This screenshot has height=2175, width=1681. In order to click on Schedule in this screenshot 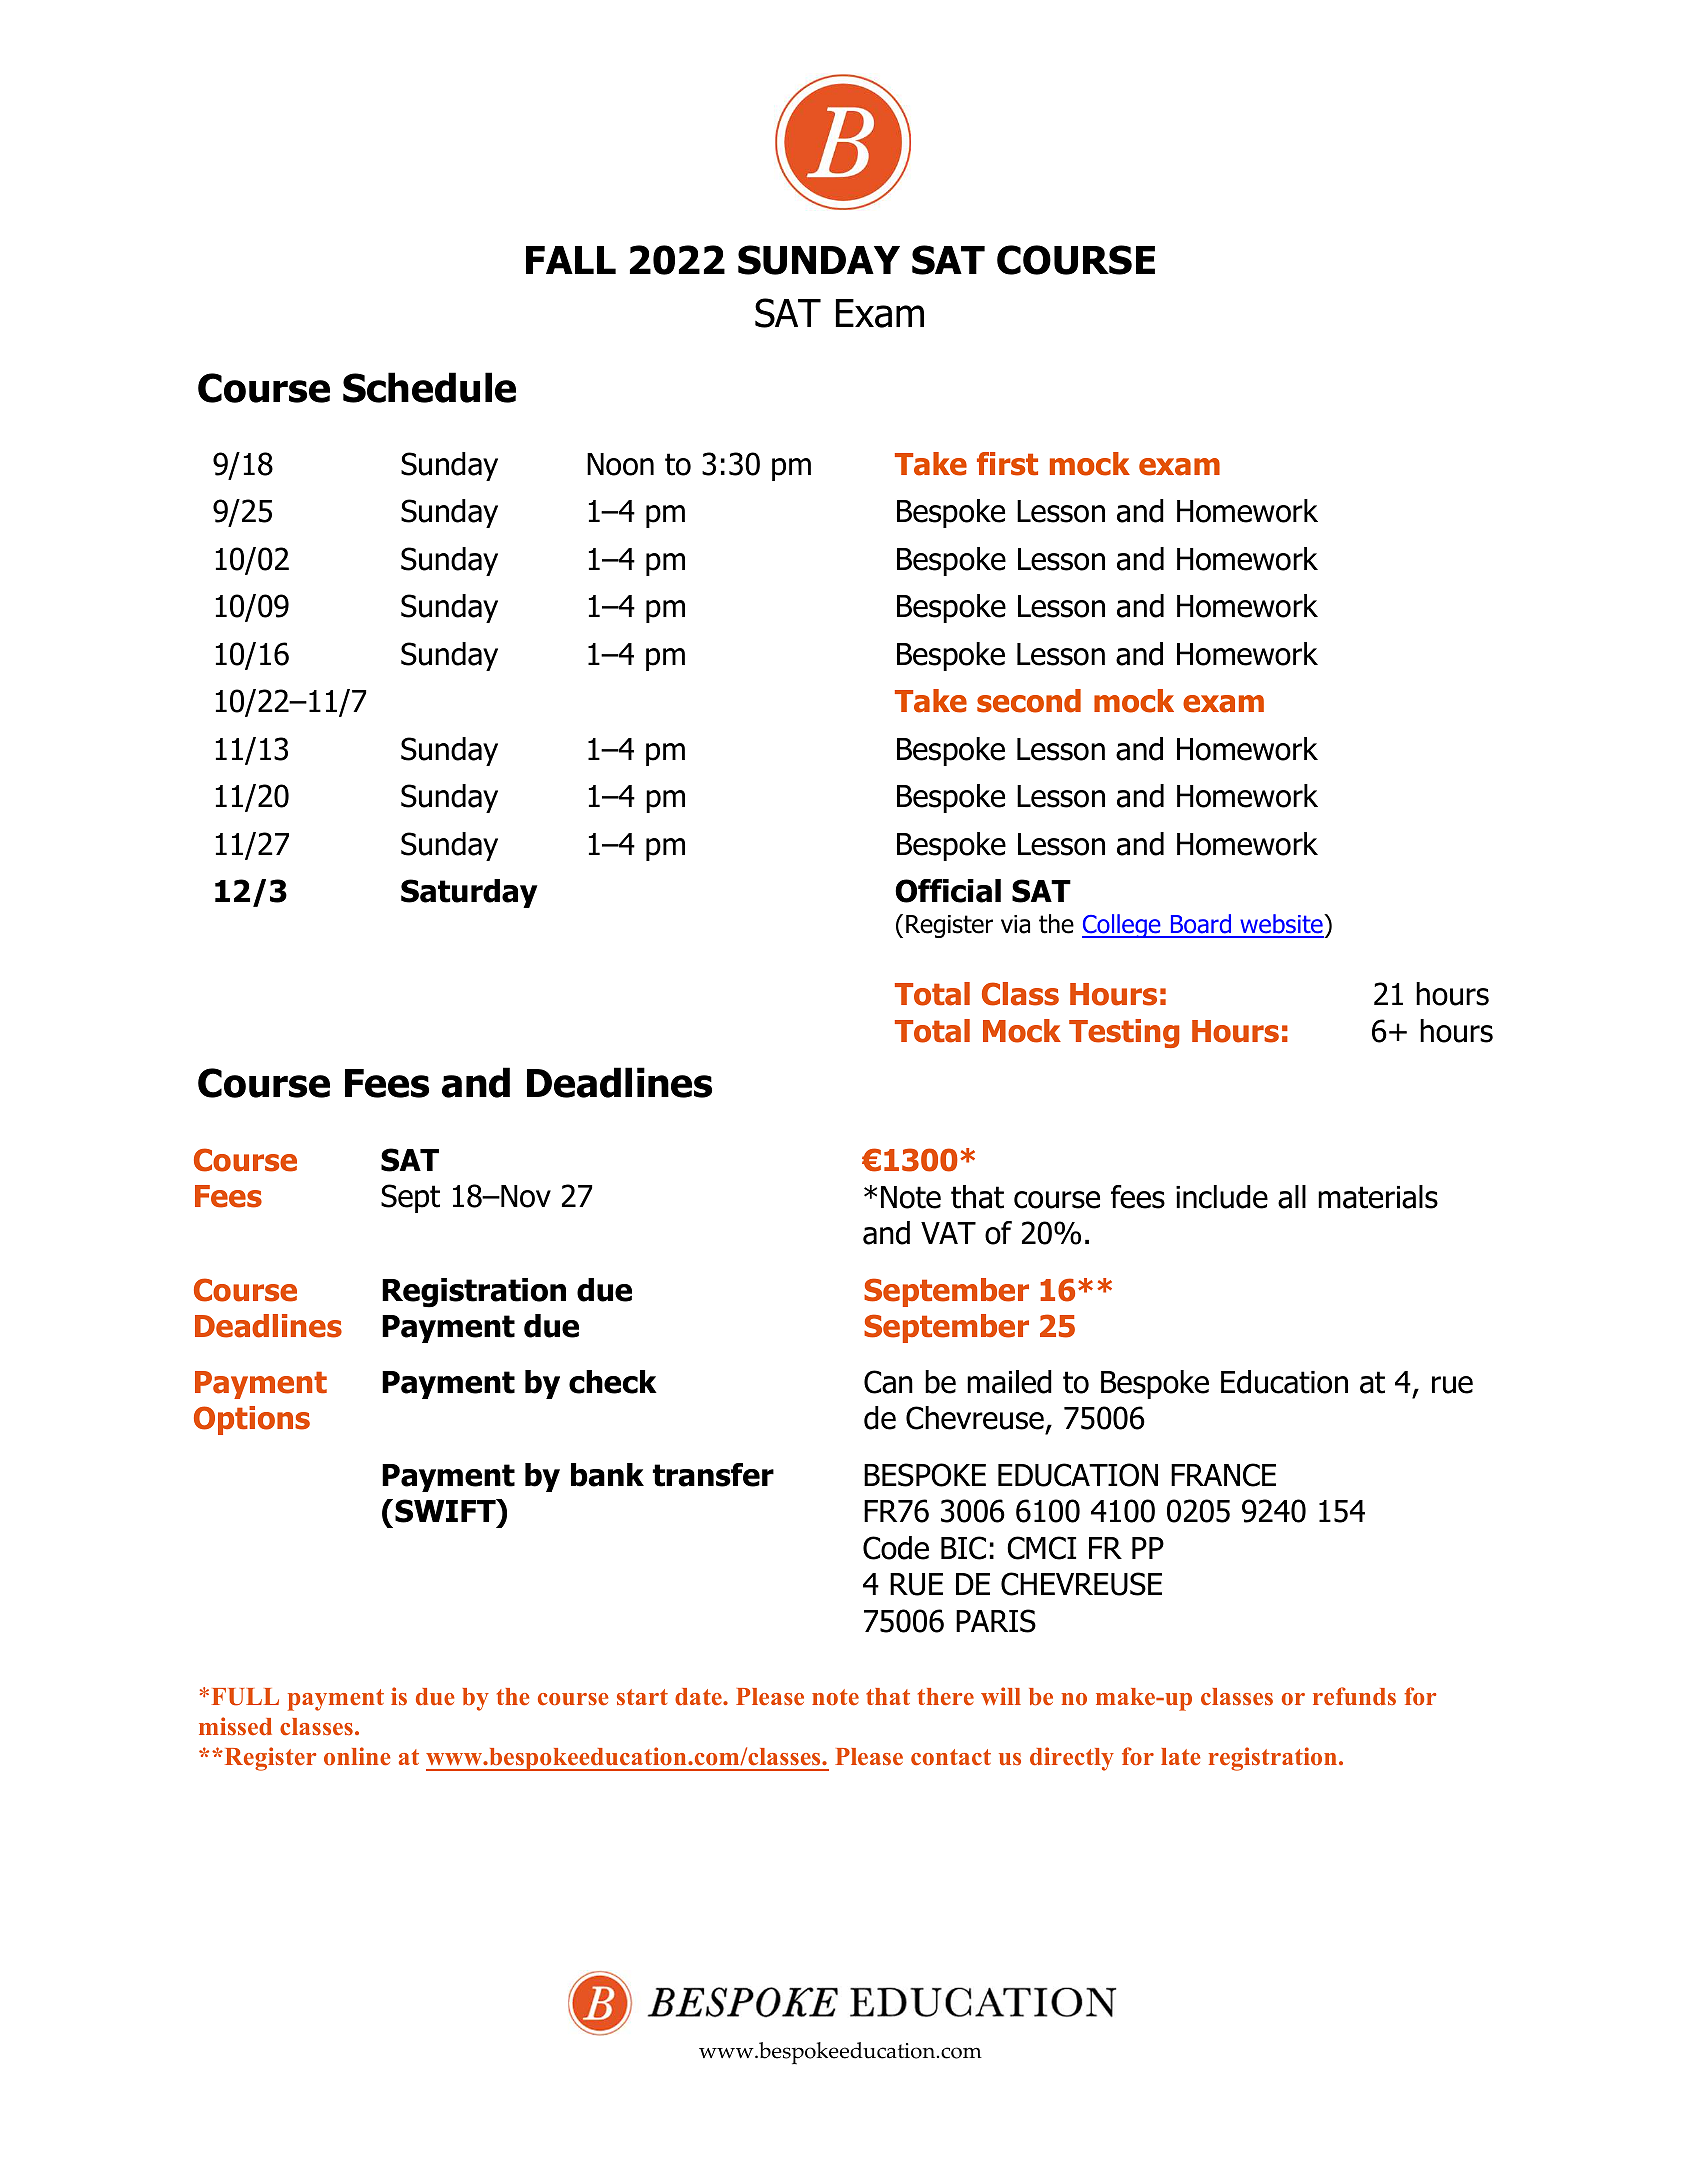, I will do `click(429, 387)`.
